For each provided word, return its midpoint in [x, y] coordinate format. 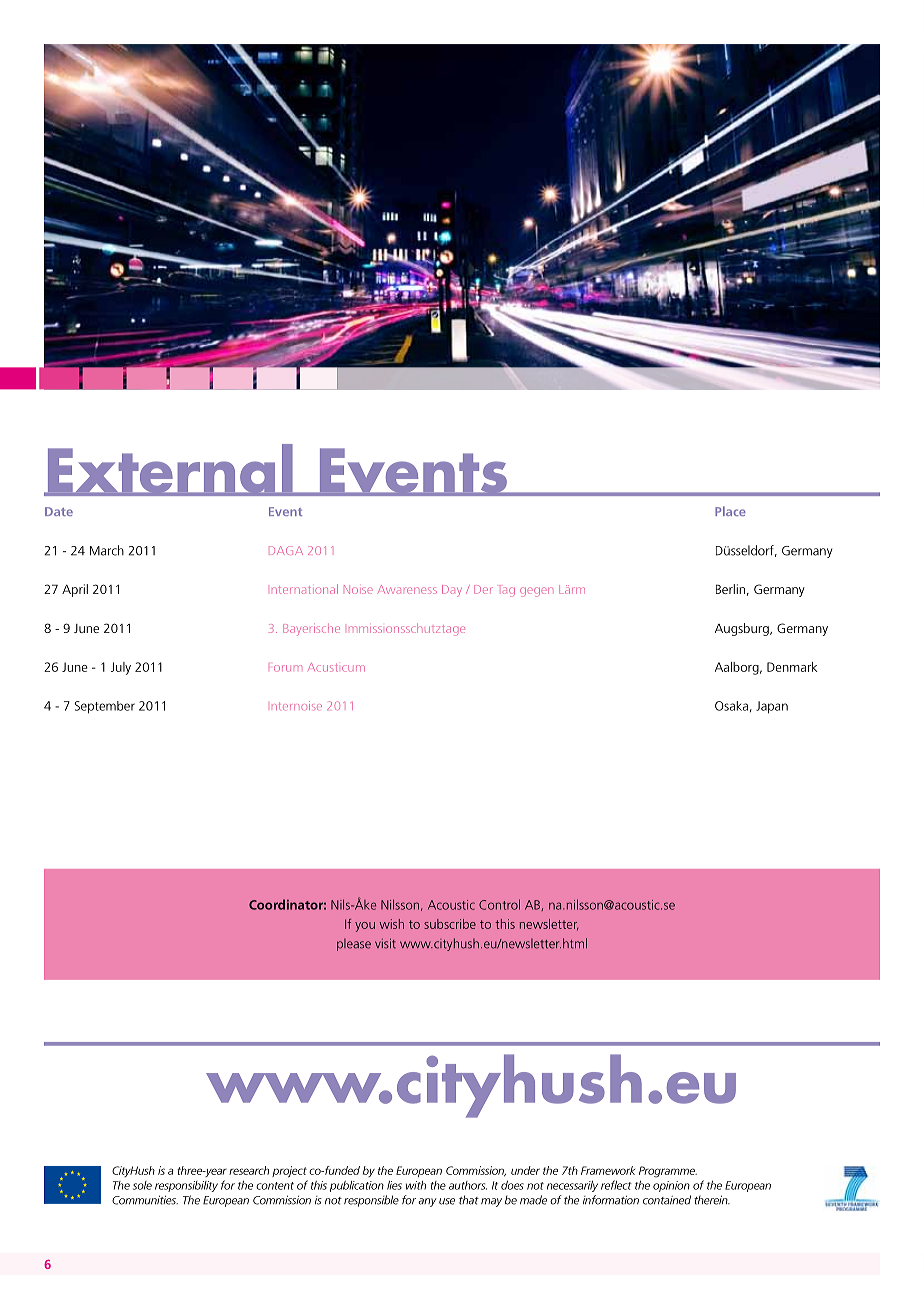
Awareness [407, 589]
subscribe [450, 924]
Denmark [792, 667]
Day [452, 591]
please [354, 944]
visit [385, 943]
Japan [772, 707]
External [170, 470]
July [121, 668]
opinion [671, 1186]
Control [499, 904]
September [105, 707]
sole [142, 1185]
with [416, 1185]
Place [730, 511]
